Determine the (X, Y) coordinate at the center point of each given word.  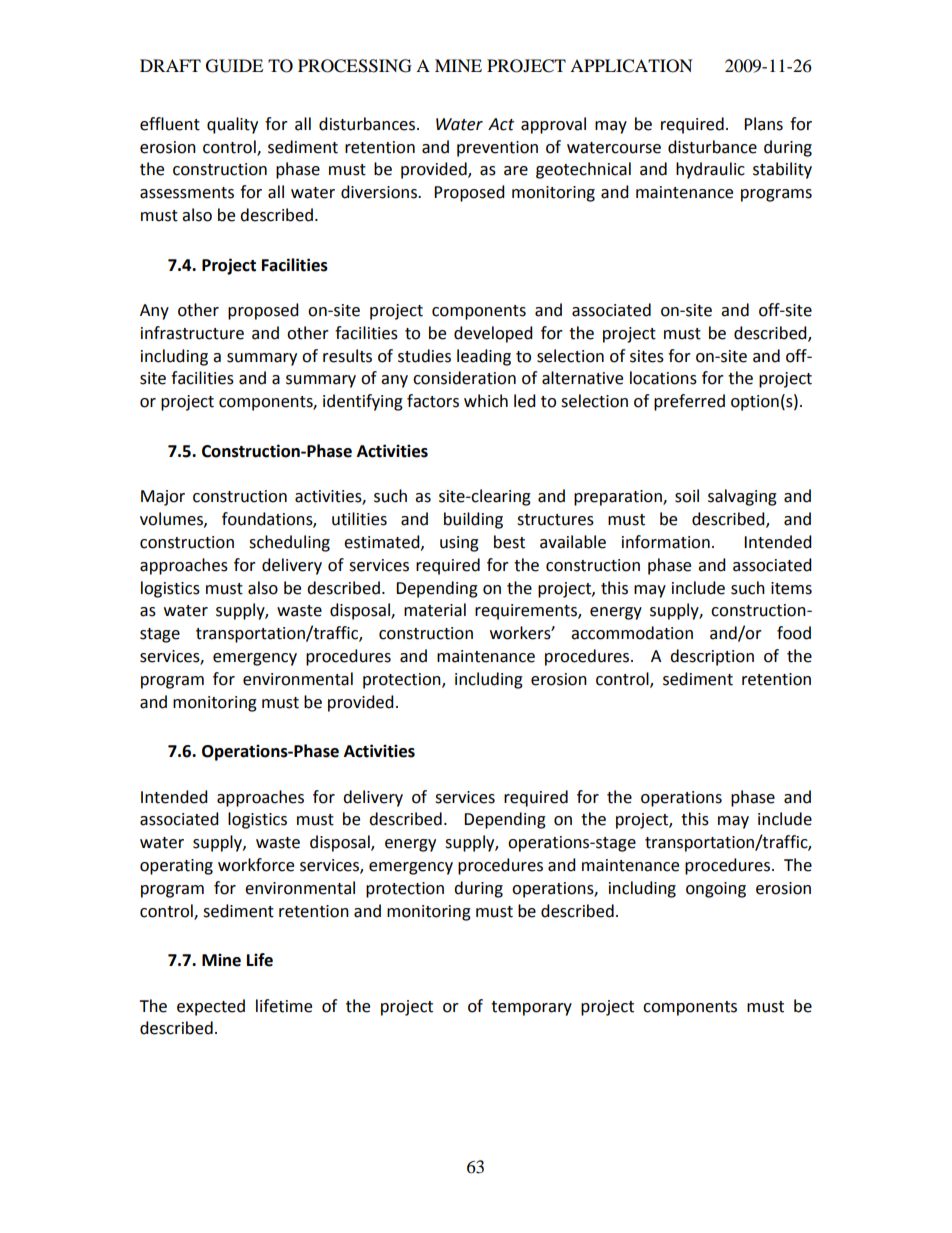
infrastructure (192, 333)
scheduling (289, 543)
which (486, 401)
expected (211, 1007)
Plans (763, 124)
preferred (689, 402)
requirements (527, 612)
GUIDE (234, 66)
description (712, 657)
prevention (497, 149)
